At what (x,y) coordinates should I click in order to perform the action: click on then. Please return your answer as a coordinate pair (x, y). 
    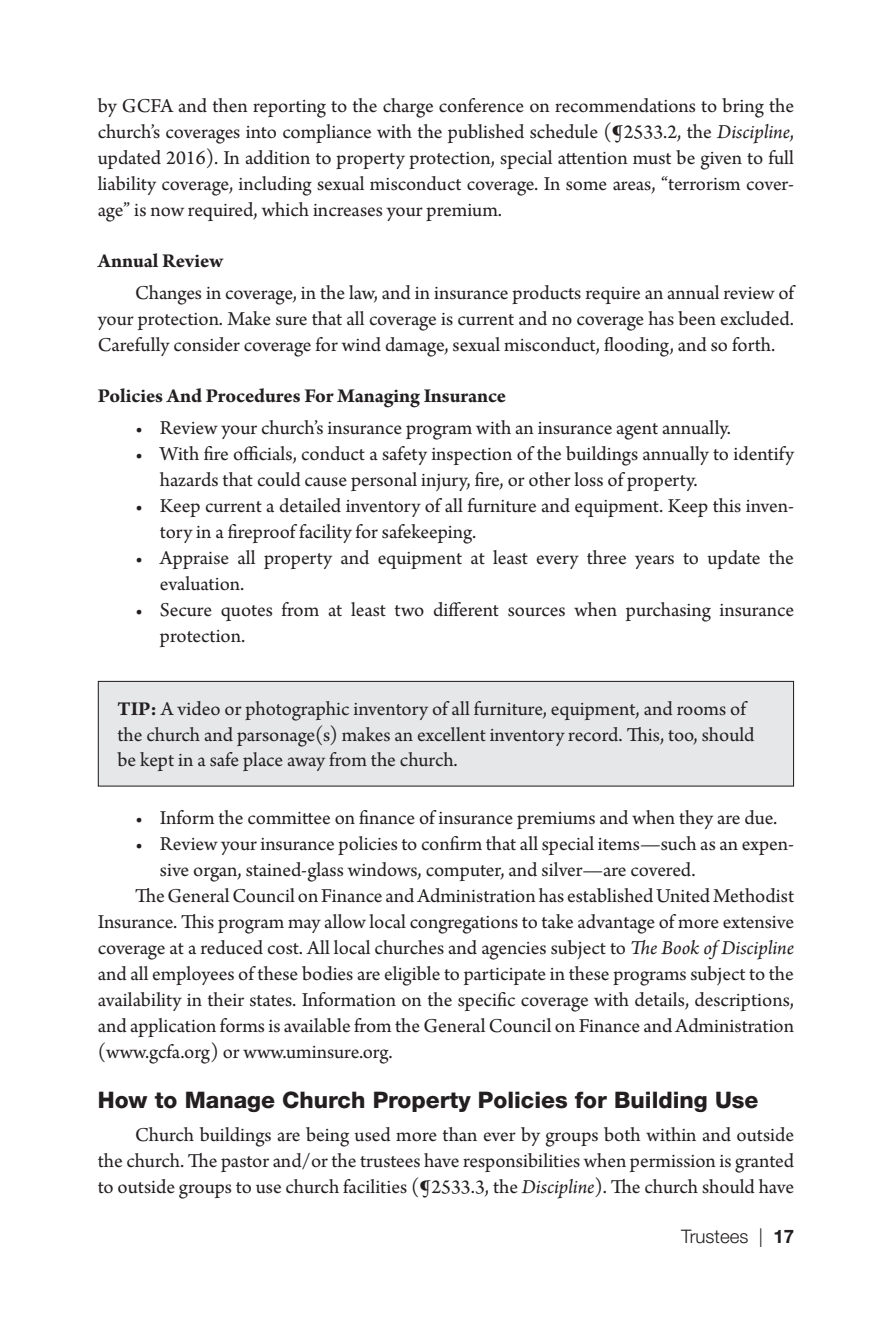
    Looking at the image, I should click on (230, 105).
